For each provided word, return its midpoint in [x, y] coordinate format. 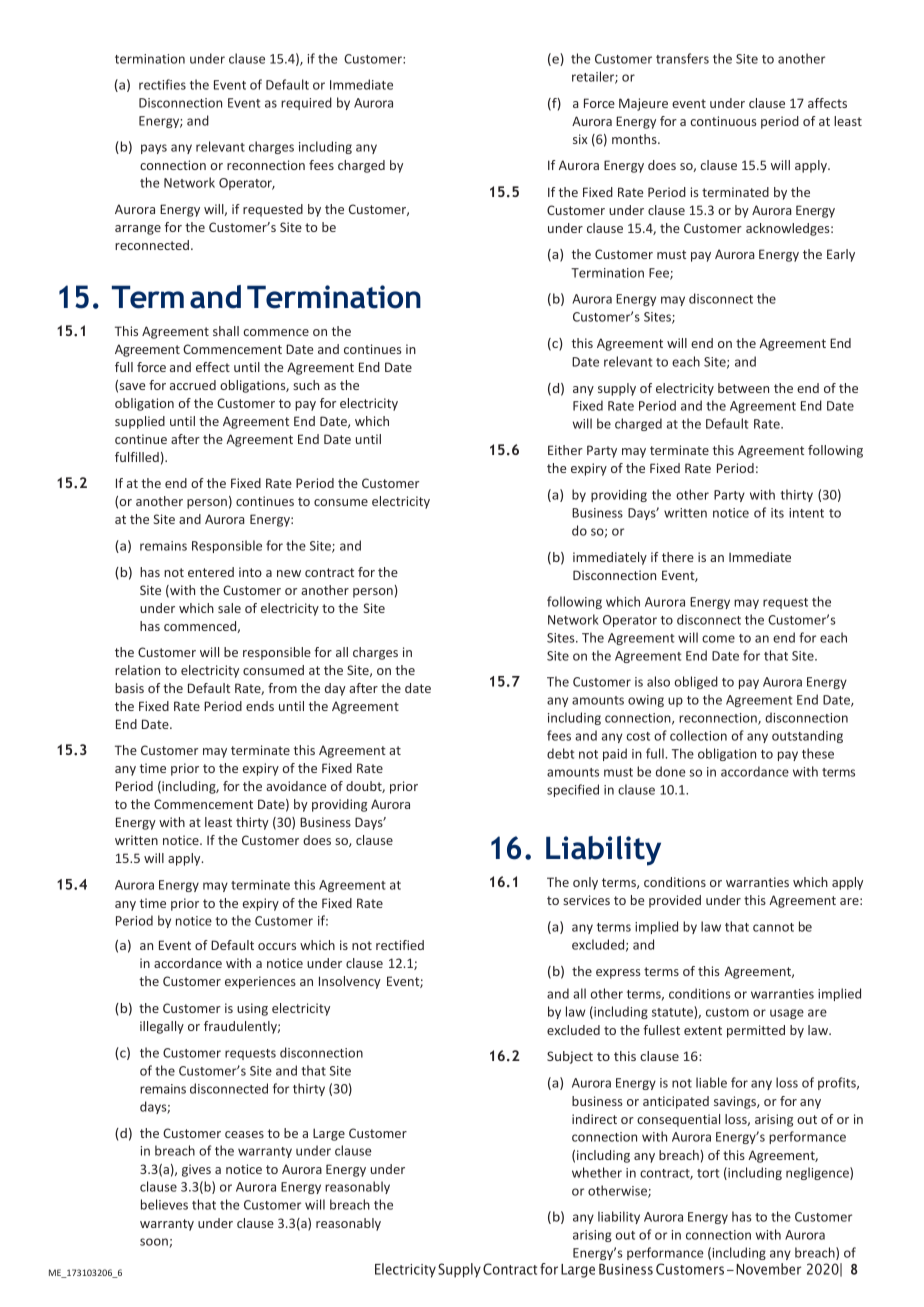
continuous [723, 121]
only [585, 883]
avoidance [296, 786]
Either [565, 450]
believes [164, 1204]
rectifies [162, 84]
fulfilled [137, 457]
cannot [773, 927]
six [580, 139]
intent [806, 513]
